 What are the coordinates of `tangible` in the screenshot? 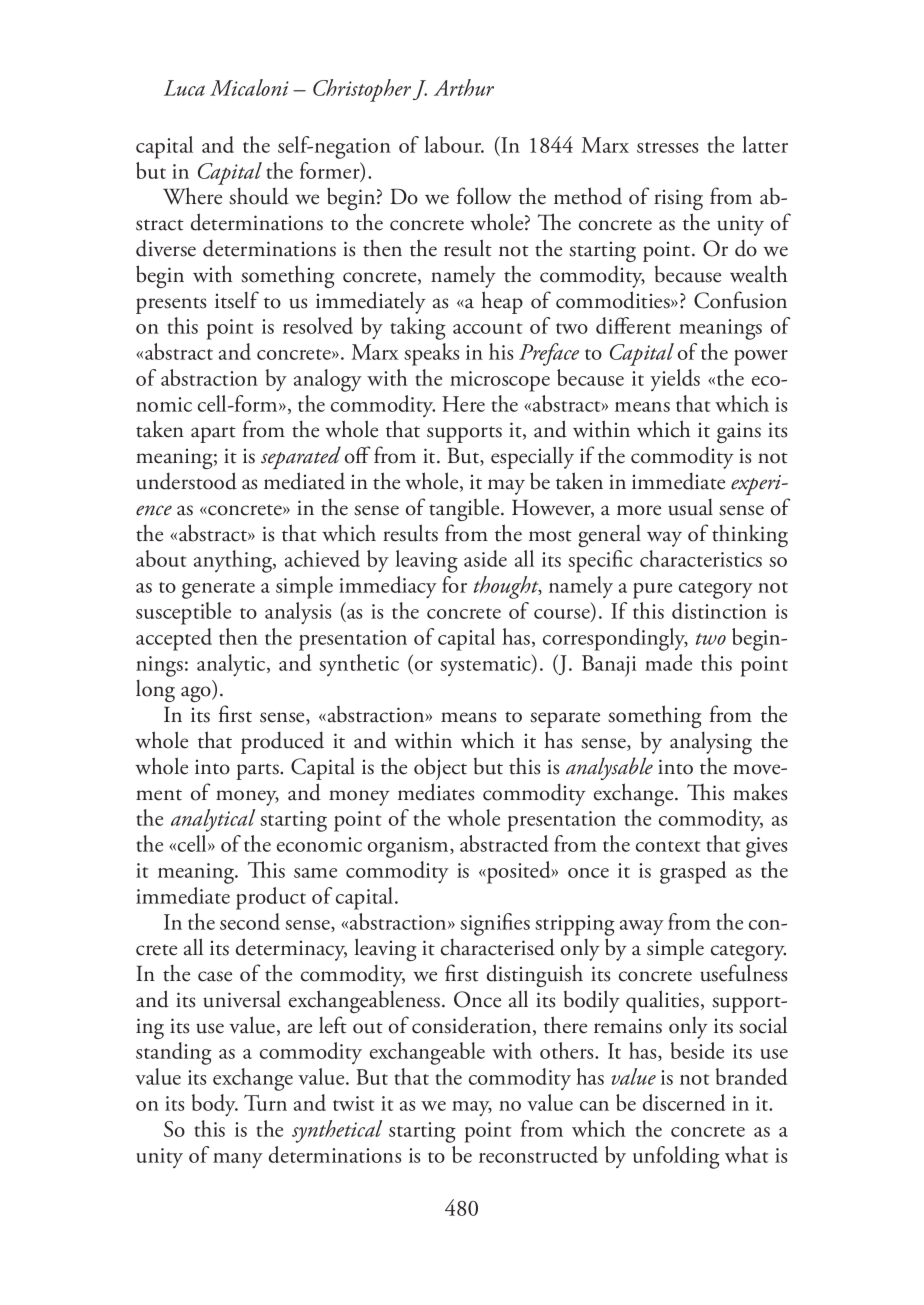 It's located at (465, 510).
